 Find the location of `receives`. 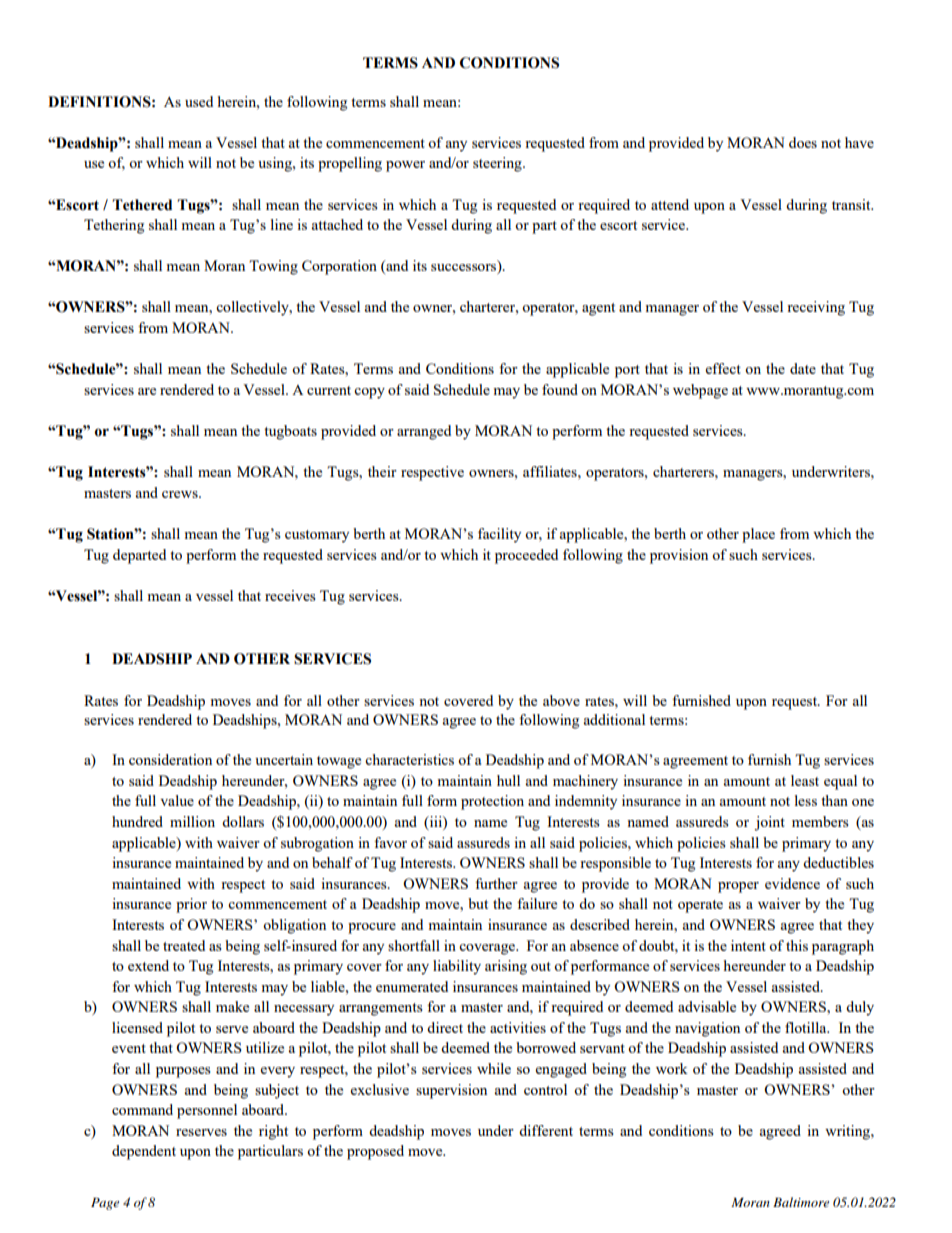

receives is located at coordinates (290, 595).
